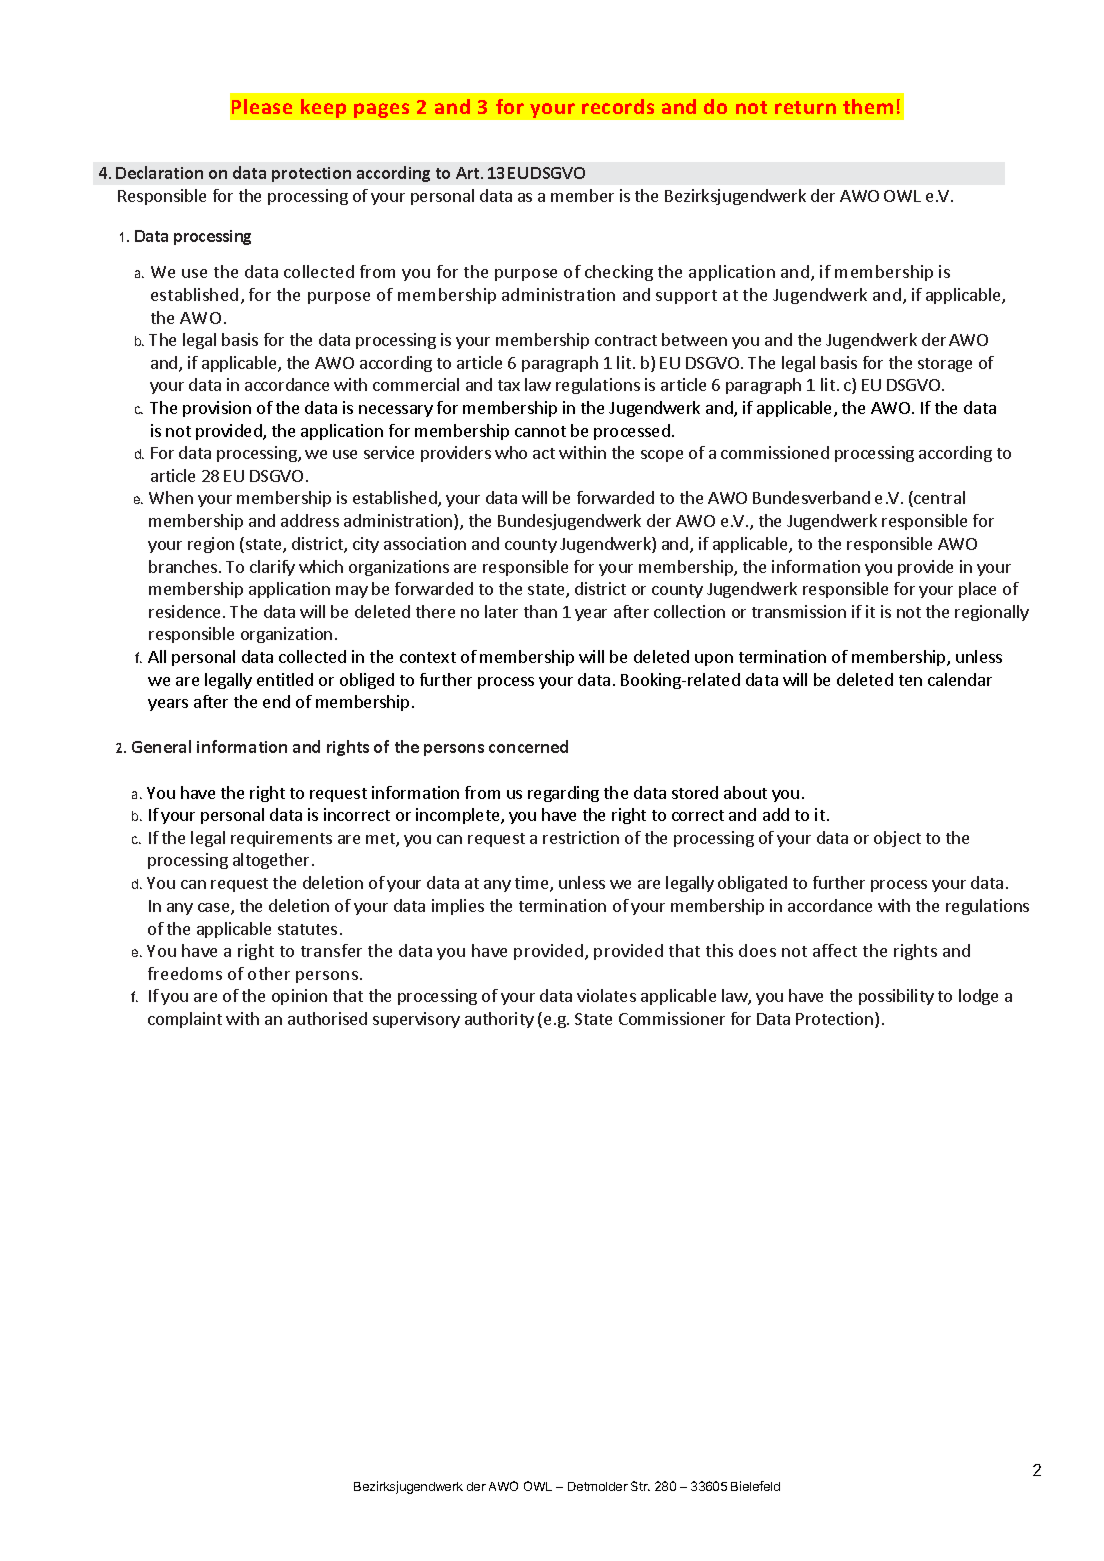  Describe the element at coordinates (755, 1486) in the screenshot. I see `Bielefeld` at that location.
